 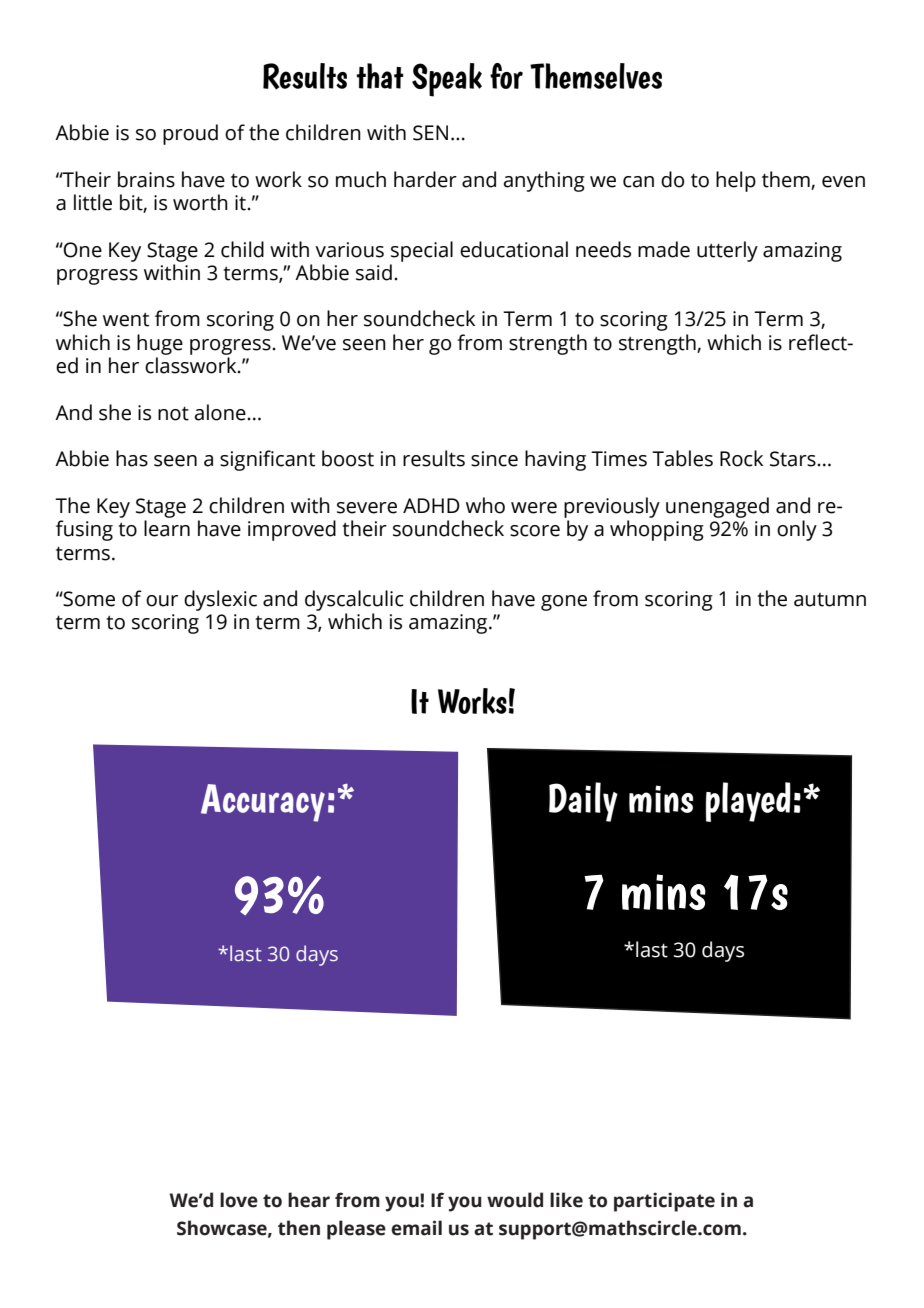 I want to click on help, so click(x=736, y=181).
